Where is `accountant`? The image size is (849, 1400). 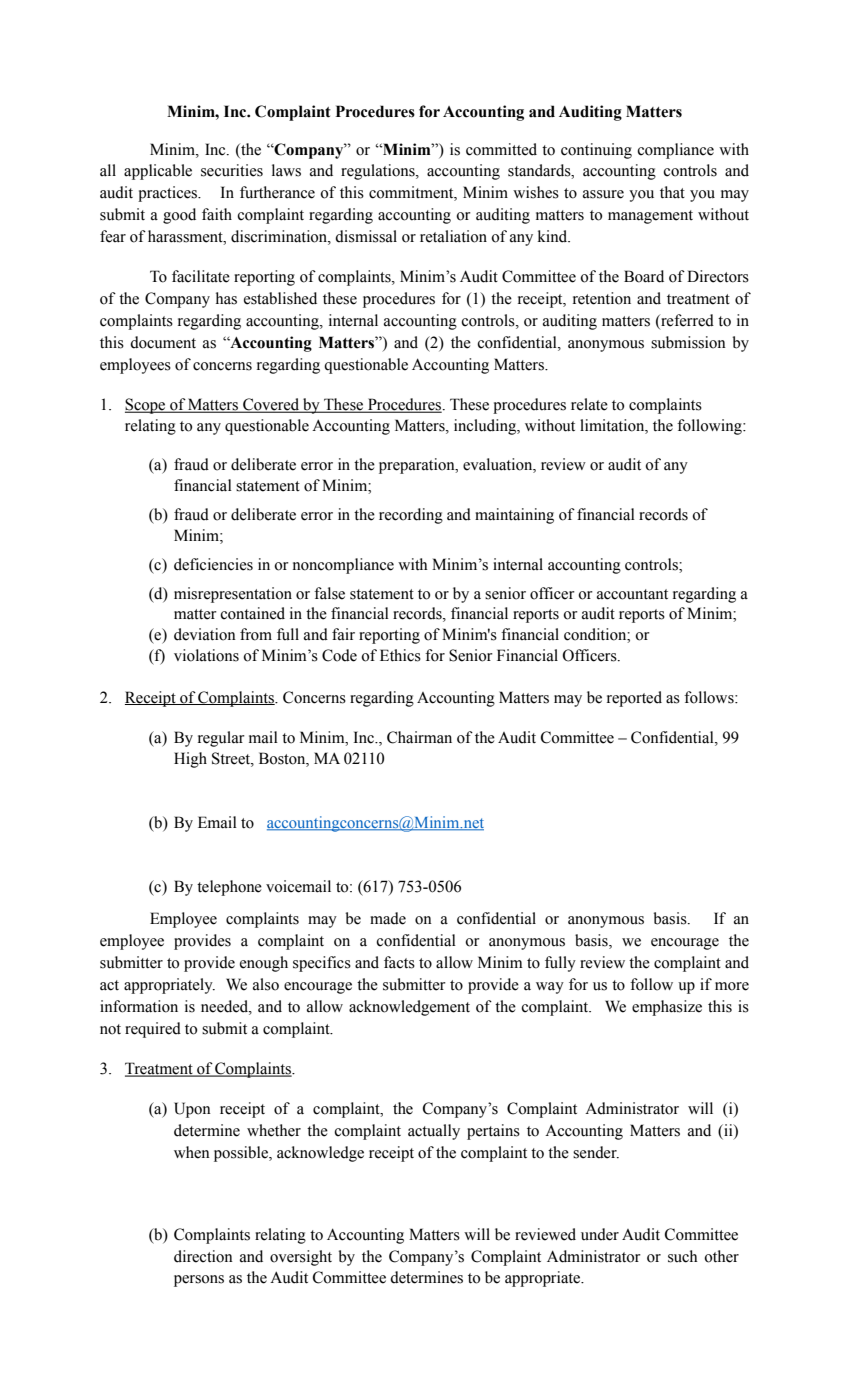 accountant is located at coordinates (632, 594).
